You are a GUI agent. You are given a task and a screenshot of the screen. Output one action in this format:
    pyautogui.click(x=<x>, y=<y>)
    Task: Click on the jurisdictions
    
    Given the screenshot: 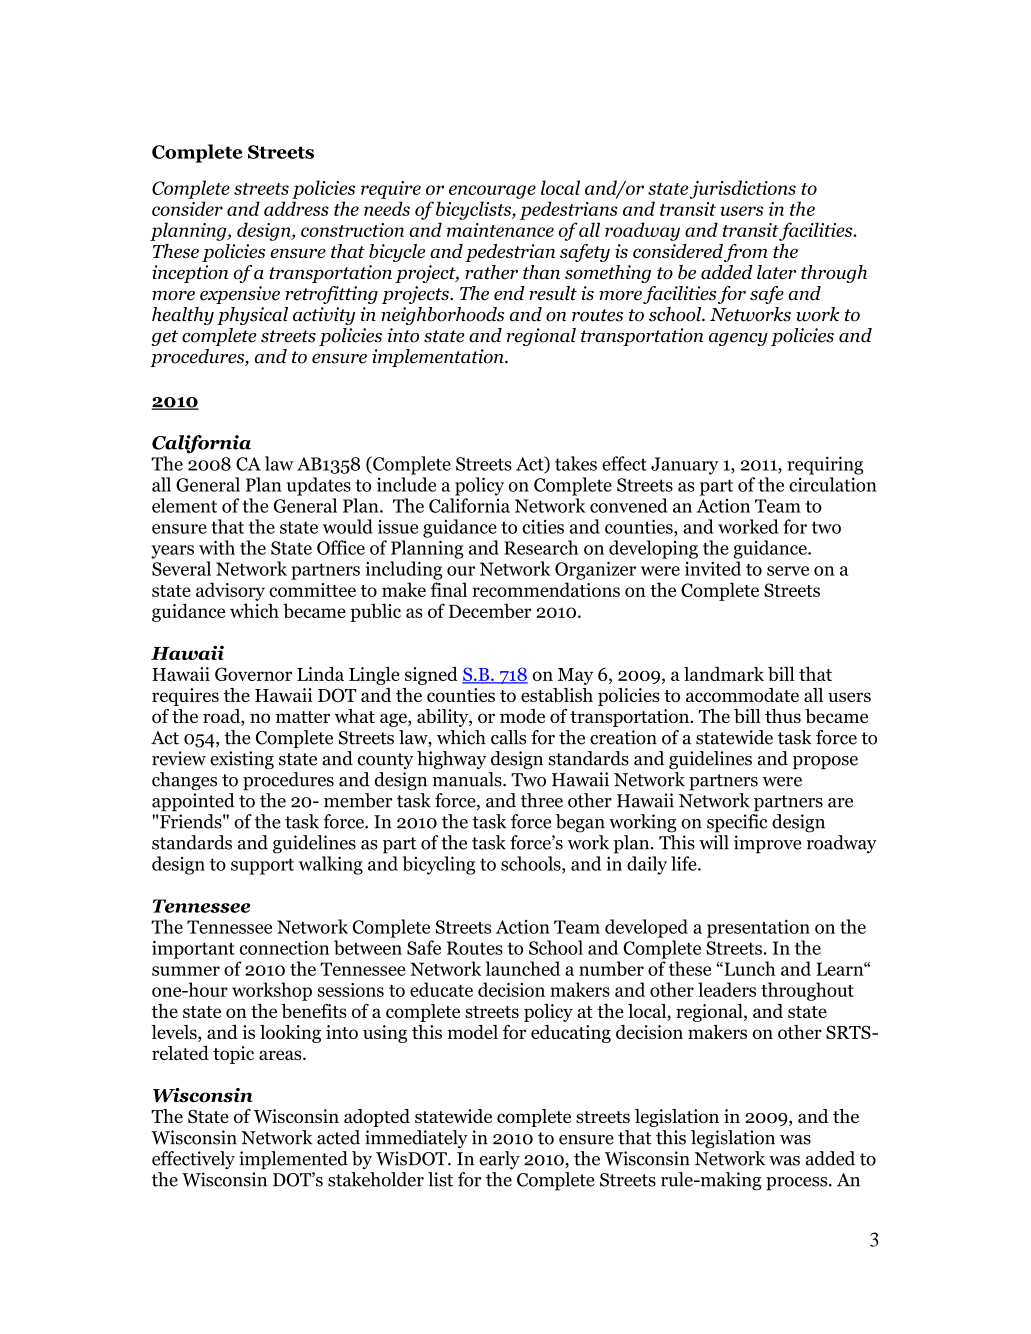 What is the action you would take?
    pyautogui.click(x=743, y=189)
